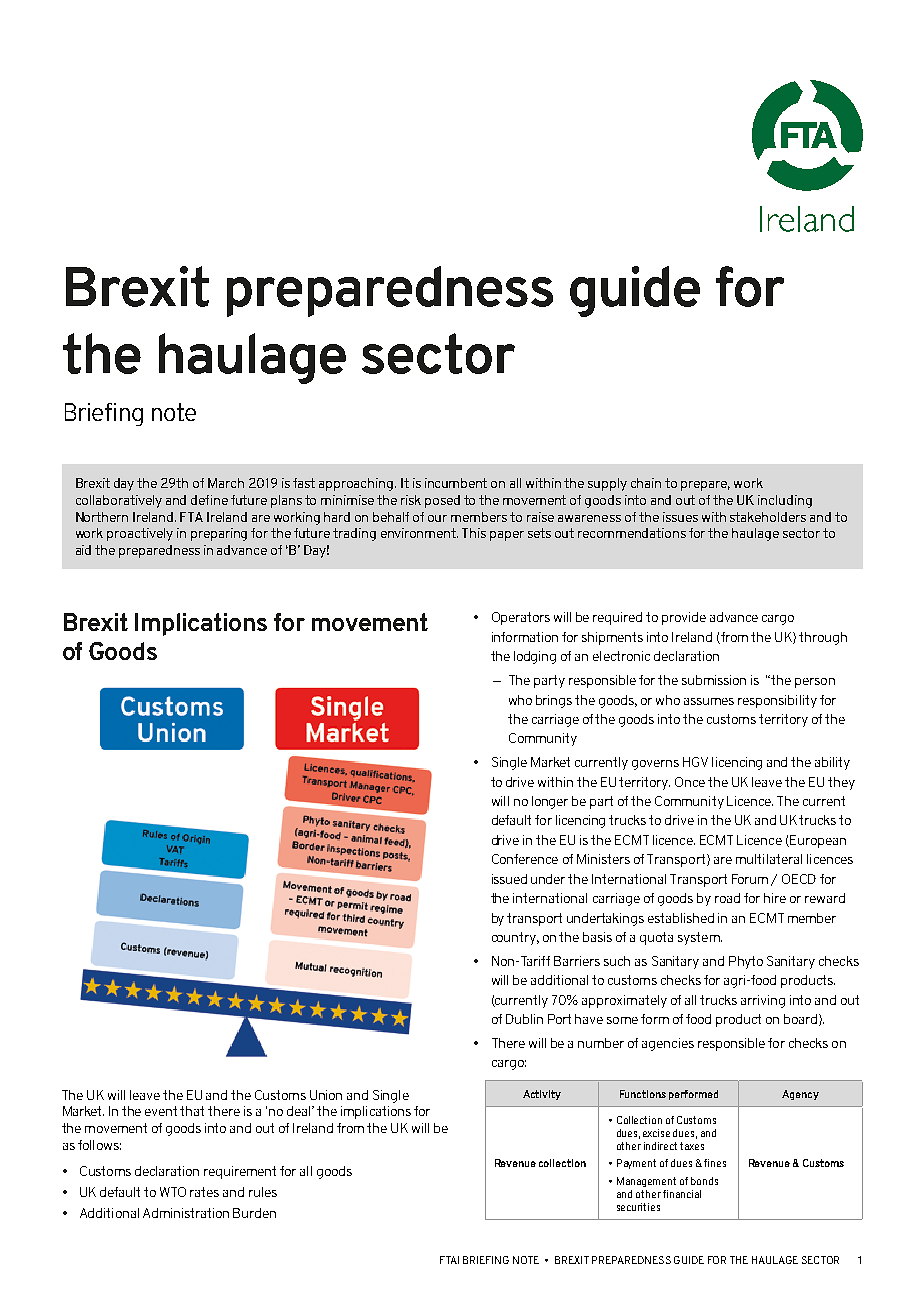  Describe the element at coordinates (442, 501) in the page. I see `posed` at that location.
